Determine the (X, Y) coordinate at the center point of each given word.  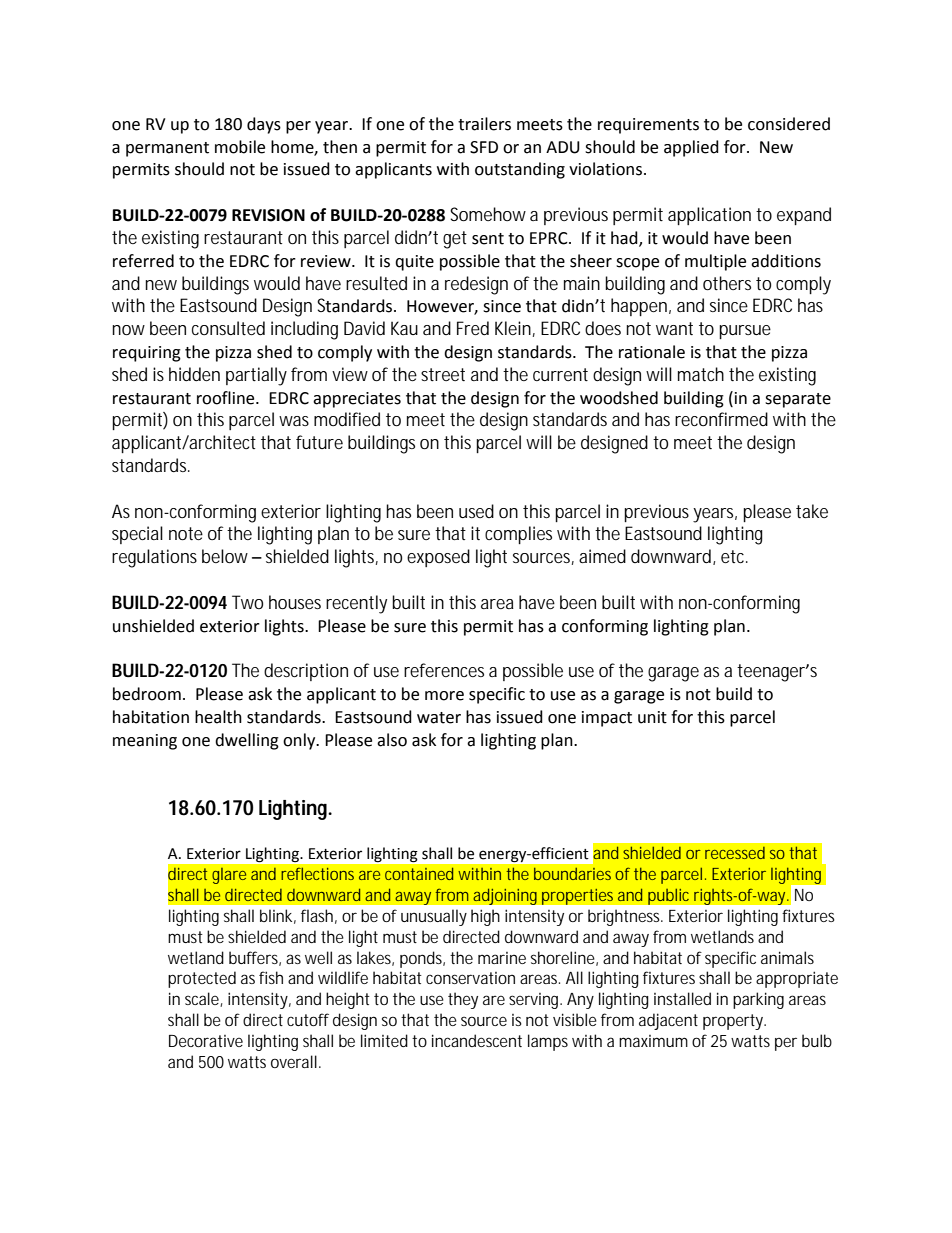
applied (691, 148)
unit (652, 717)
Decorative (206, 1041)
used (476, 511)
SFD (484, 147)
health (218, 717)
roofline (227, 398)
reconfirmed (721, 419)
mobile (240, 147)
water (439, 718)
